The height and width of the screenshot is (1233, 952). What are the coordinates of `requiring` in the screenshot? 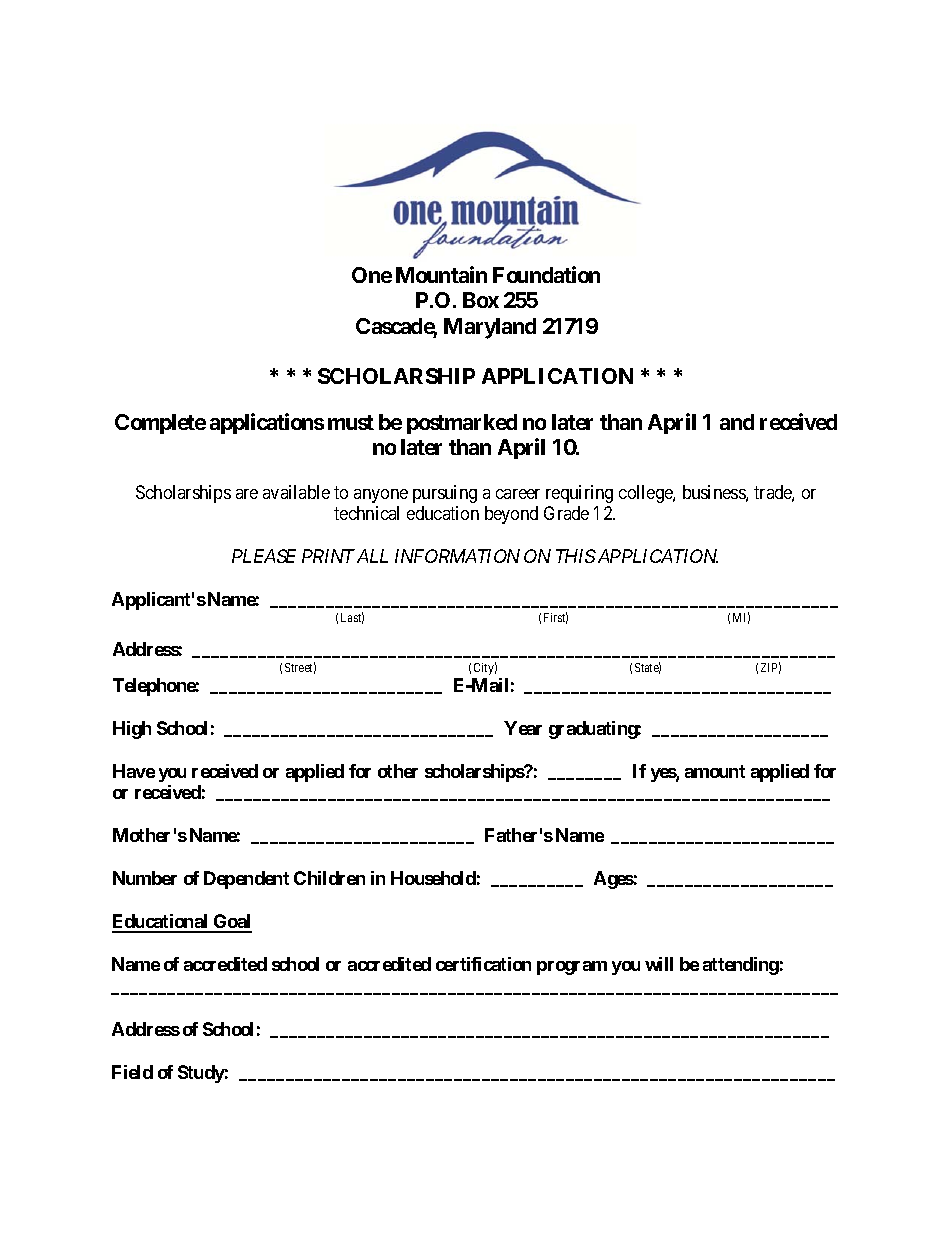 It's located at (579, 494).
